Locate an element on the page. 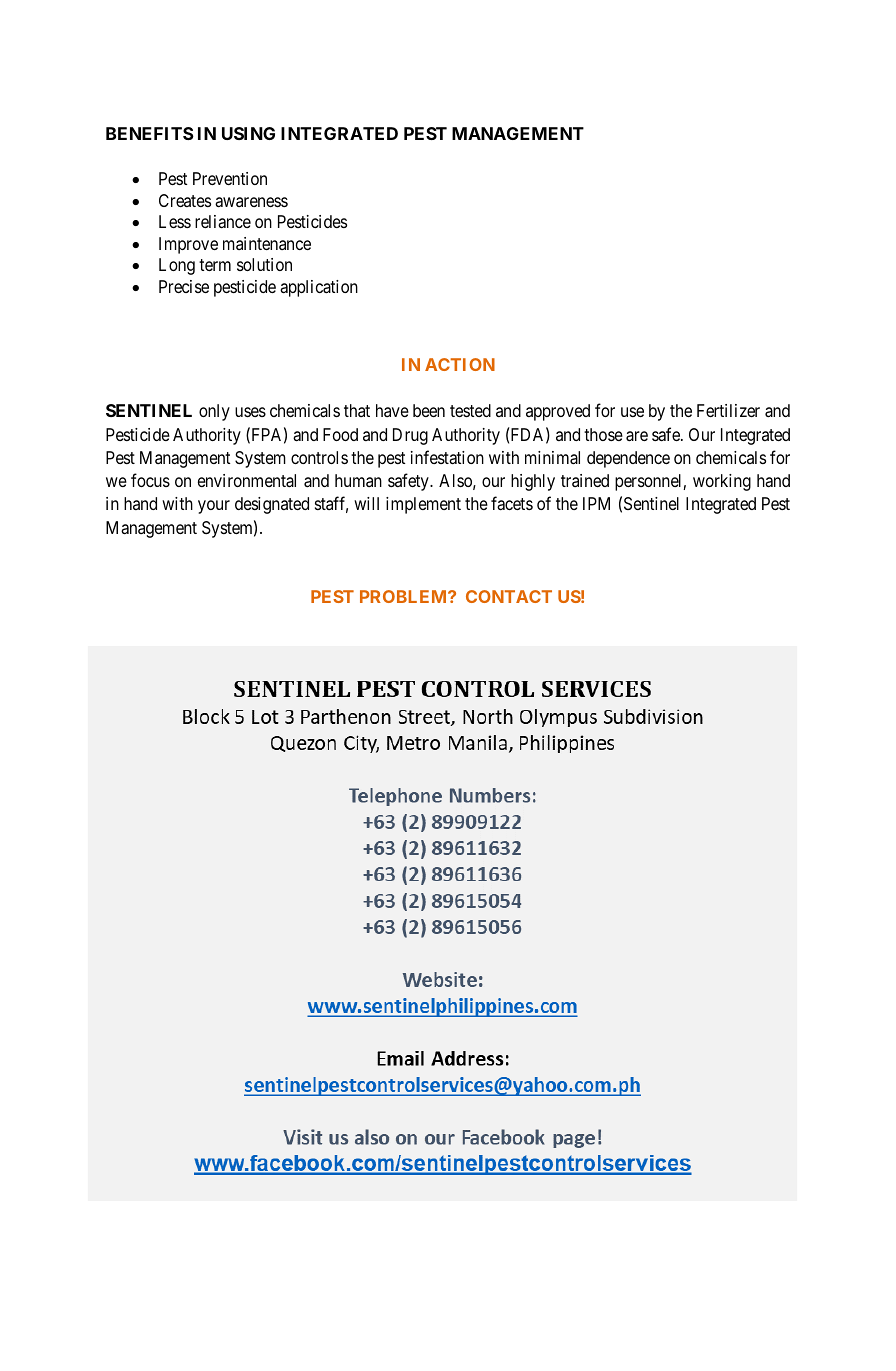 This page has width=896, height=1371. ACTION is located at coordinates (460, 364).
